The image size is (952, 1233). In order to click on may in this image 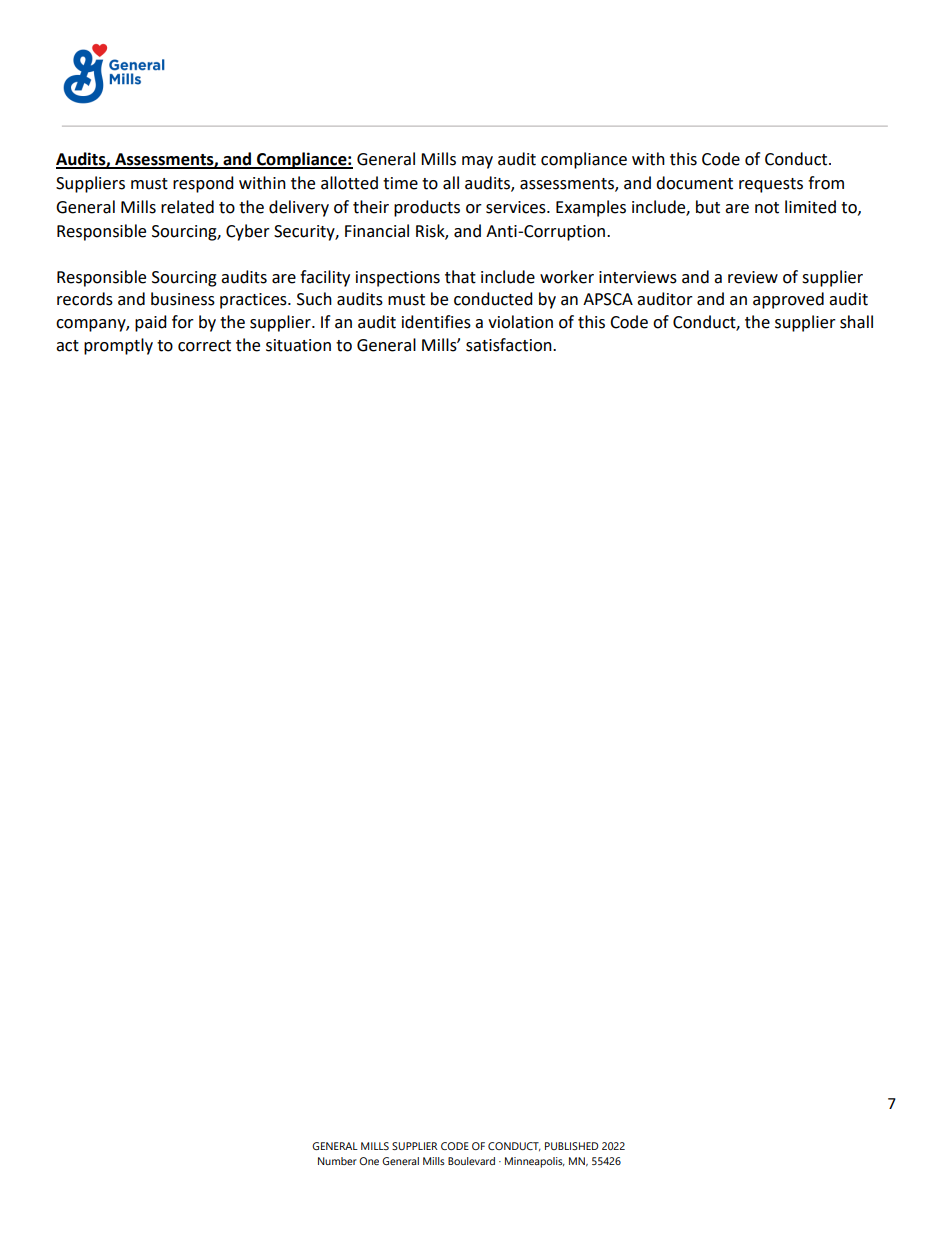, I will do `click(477, 162)`.
